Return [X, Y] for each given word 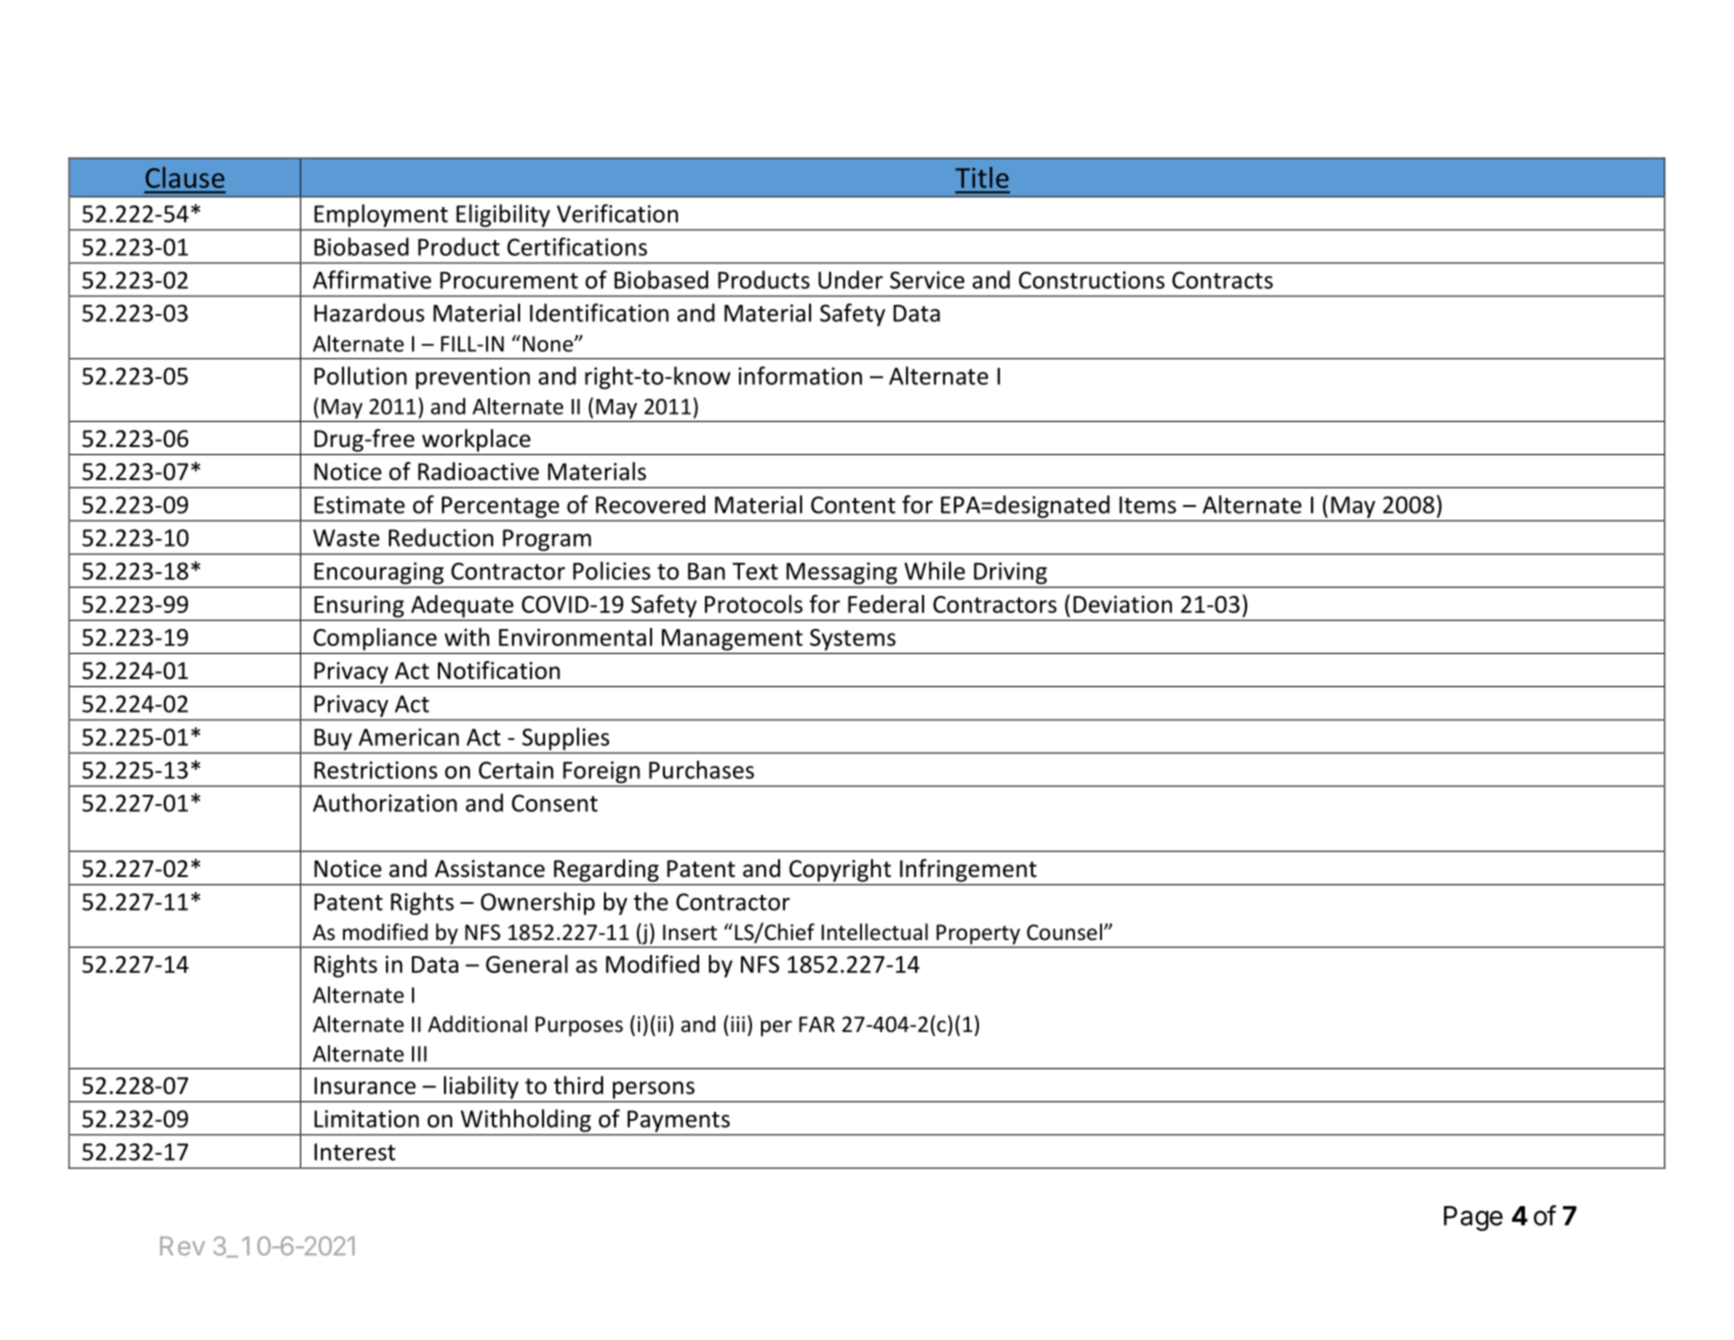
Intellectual [874, 932]
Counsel [1064, 932]
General [527, 964]
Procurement [509, 280]
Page [1473, 1218]
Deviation [1122, 604]
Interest [354, 1152]
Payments [679, 1121]
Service [927, 280]
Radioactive [478, 471]
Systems [853, 640]
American [409, 737]
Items [1147, 505]
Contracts [1222, 280]
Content [853, 505]
